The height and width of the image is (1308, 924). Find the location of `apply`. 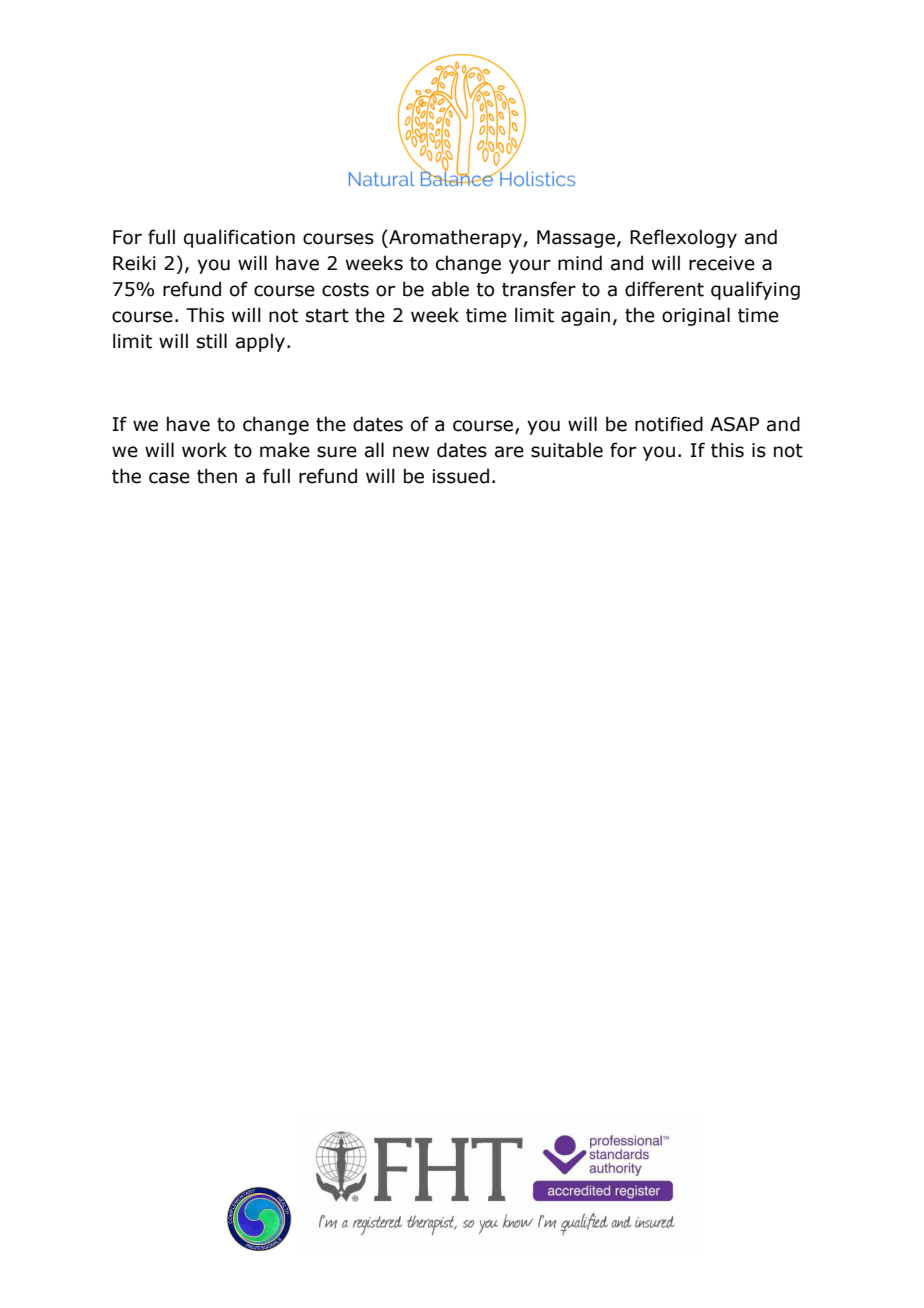

apply is located at coordinates (260, 342).
